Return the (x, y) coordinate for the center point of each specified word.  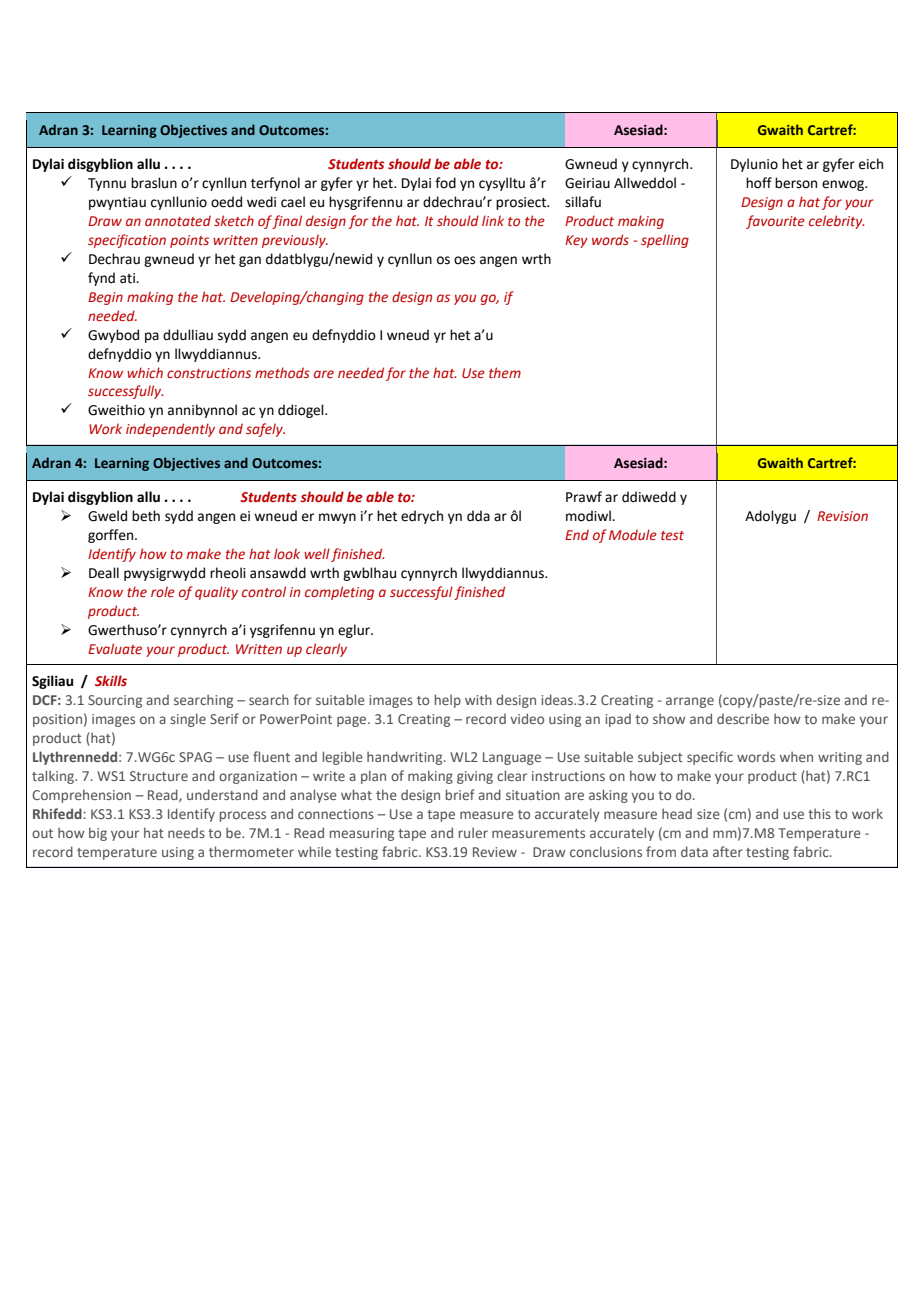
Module (633, 534)
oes (464, 260)
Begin (105, 298)
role (163, 591)
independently (170, 430)
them (505, 372)
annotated (178, 220)
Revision (842, 516)
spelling (665, 241)
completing (339, 593)
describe (743, 718)
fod (445, 183)
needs (186, 833)
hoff (759, 183)
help (448, 701)
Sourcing (115, 701)
